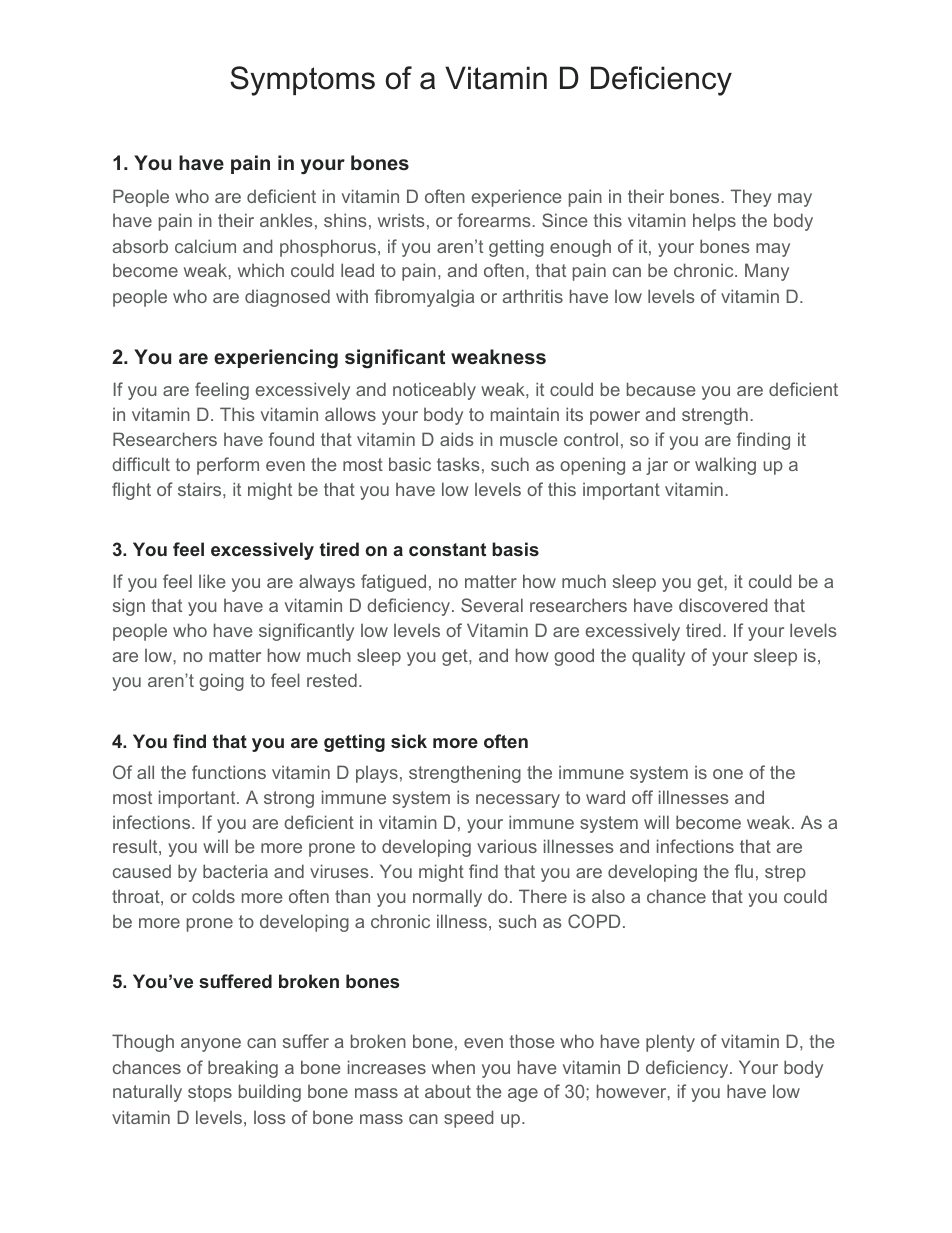  I want to click on They, so click(751, 198).
